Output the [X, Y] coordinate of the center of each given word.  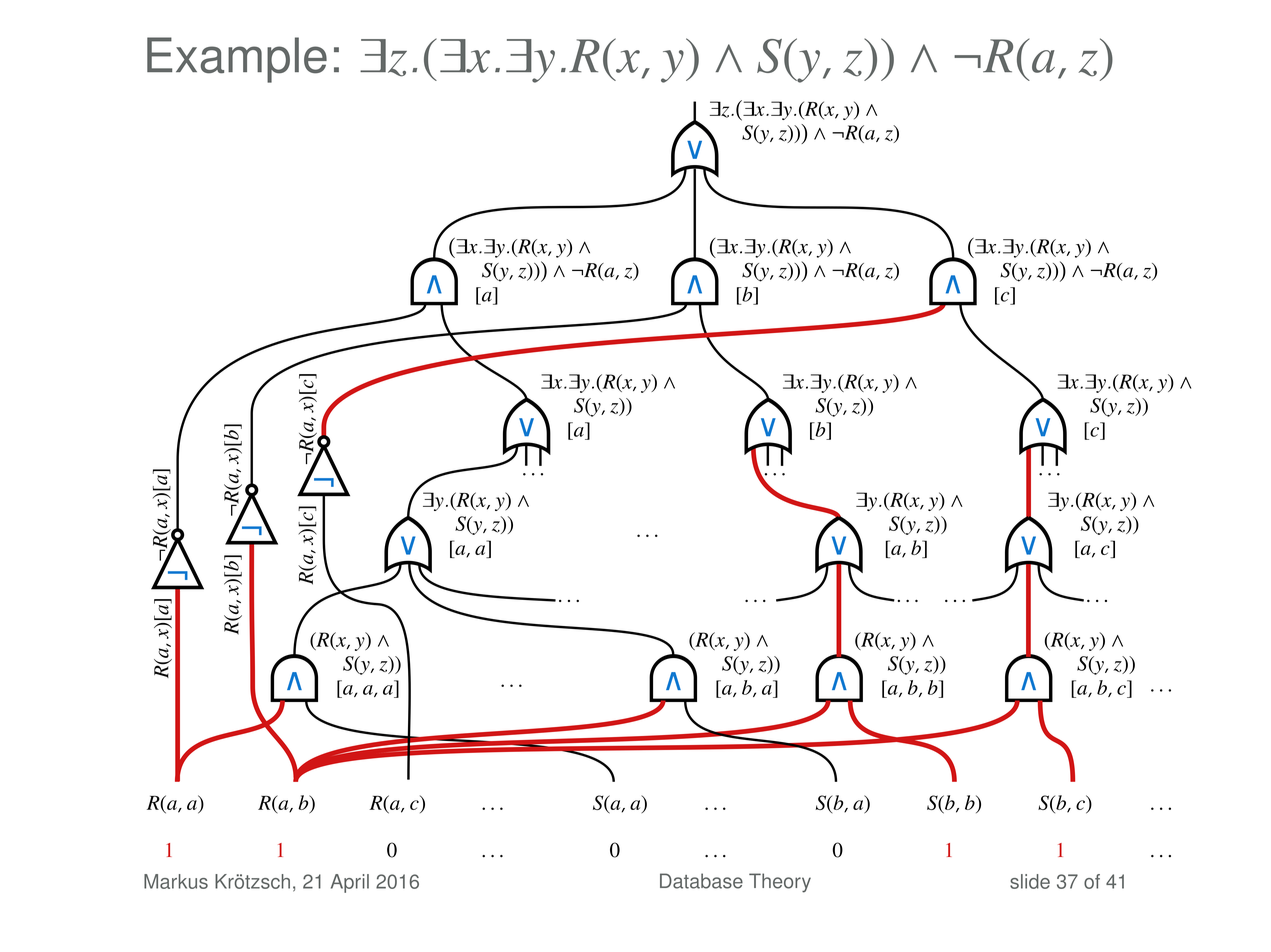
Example [237, 60]
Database [701, 881]
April [350, 883]
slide [1030, 881]
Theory [780, 883]
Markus [176, 881]
